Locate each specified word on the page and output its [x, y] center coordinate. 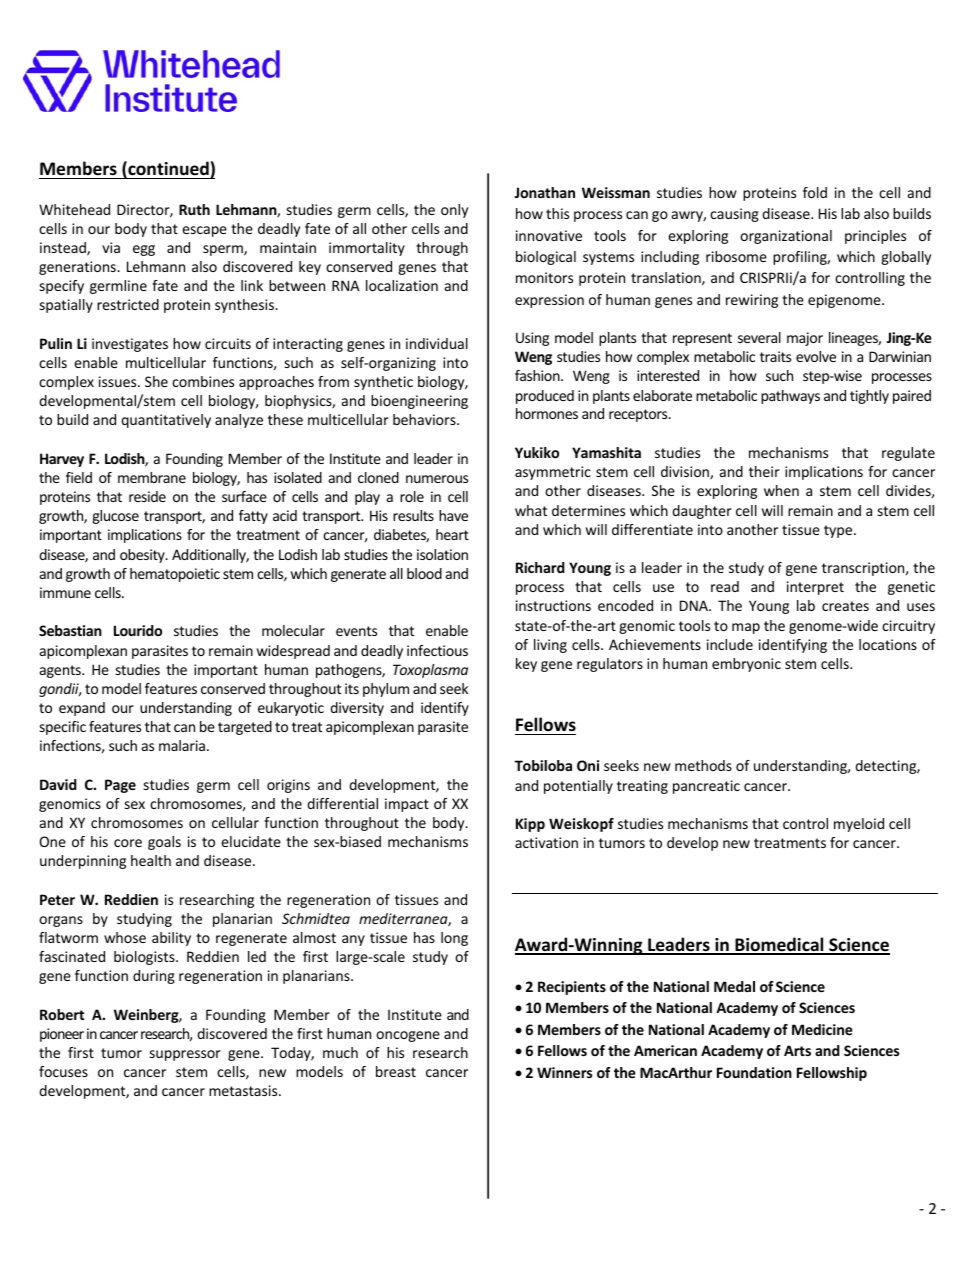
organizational [786, 237]
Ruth [194, 209]
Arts [797, 1050]
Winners [564, 1072]
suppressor [185, 1055]
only [454, 211]
